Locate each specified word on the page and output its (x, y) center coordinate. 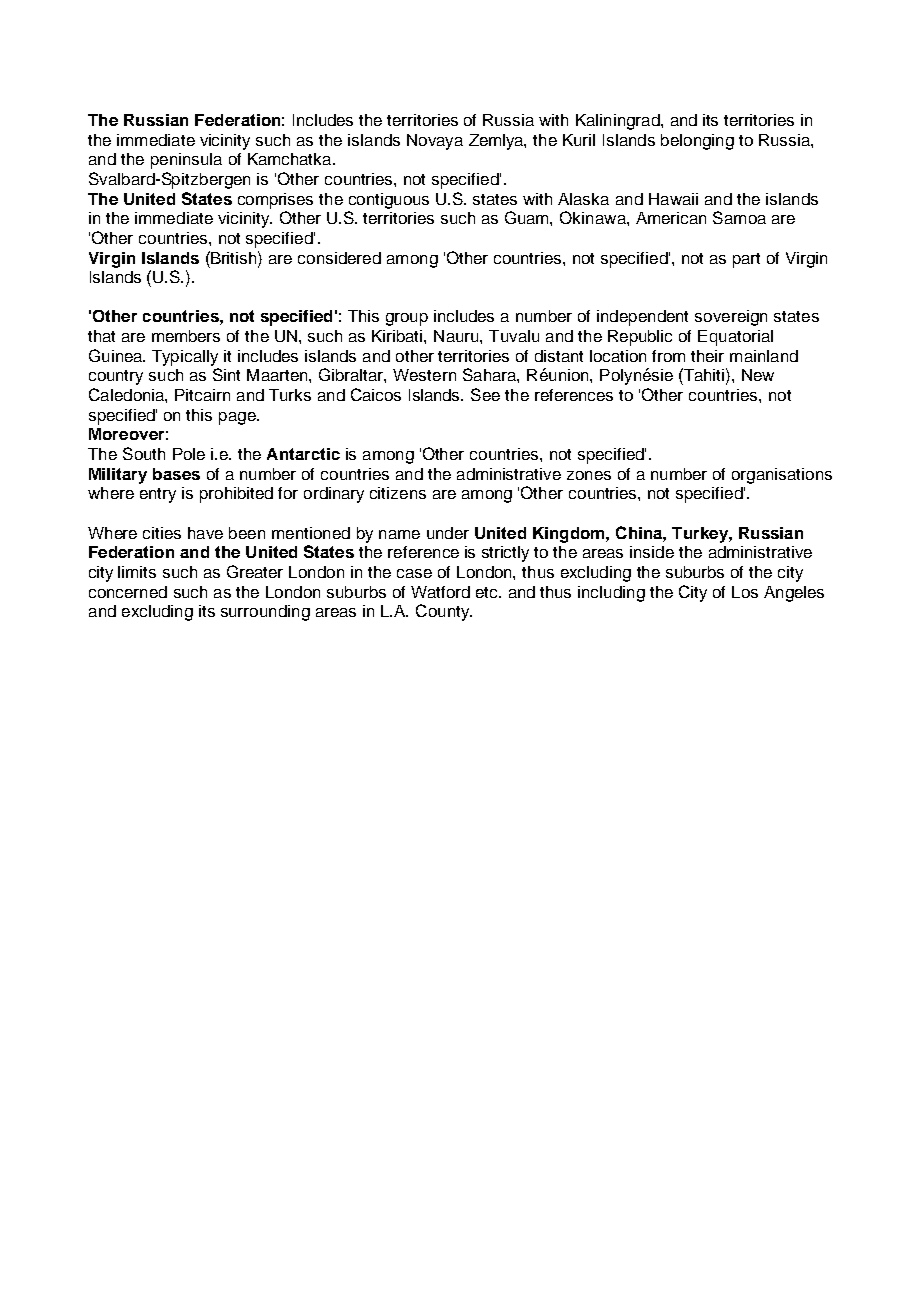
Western (424, 375)
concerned (128, 592)
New (758, 375)
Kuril (579, 140)
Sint (226, 374)
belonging (697, 142)
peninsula (186, 161)
